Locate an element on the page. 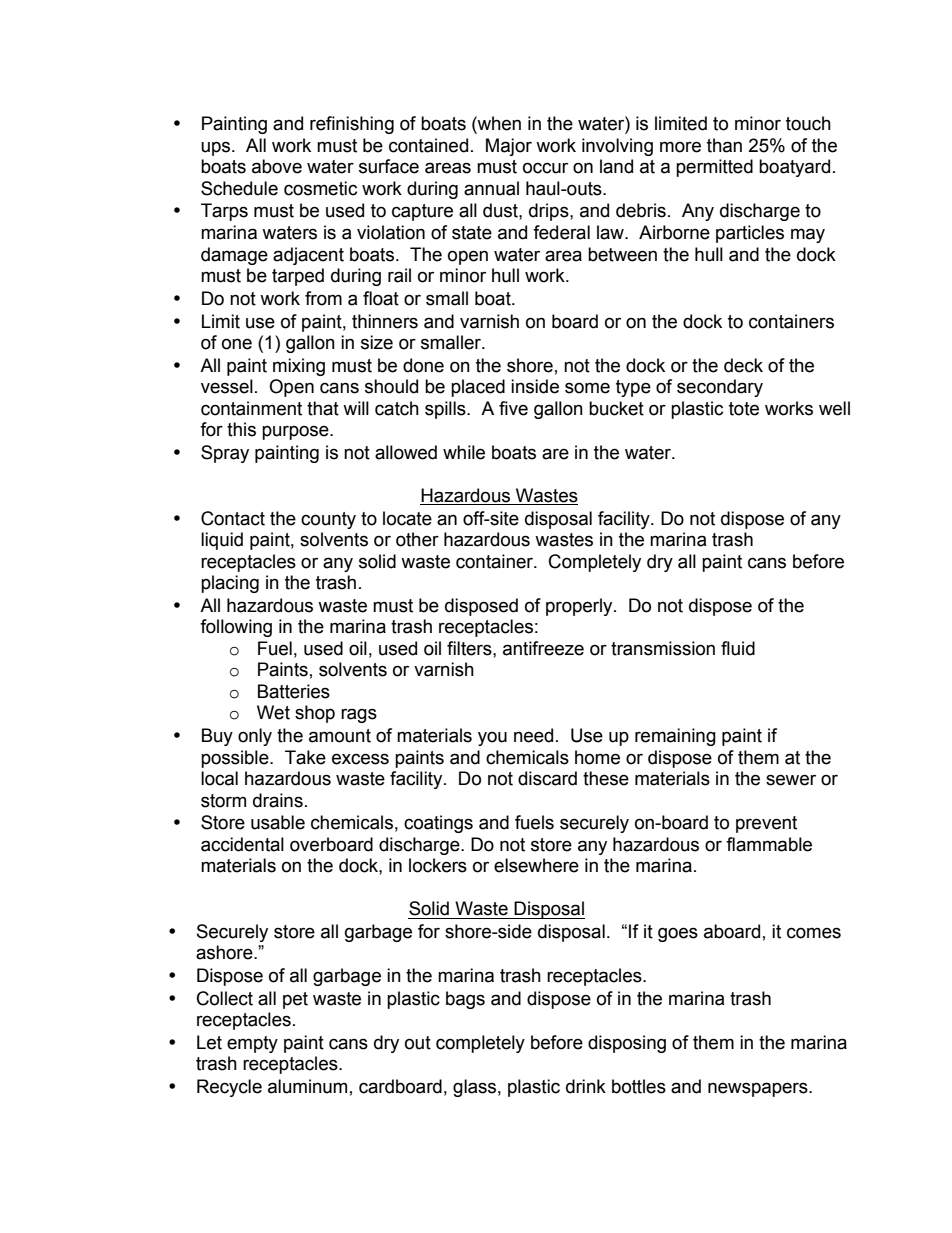 This image has height=1233, width=952. flammable is located at coordinates (769, 844).
